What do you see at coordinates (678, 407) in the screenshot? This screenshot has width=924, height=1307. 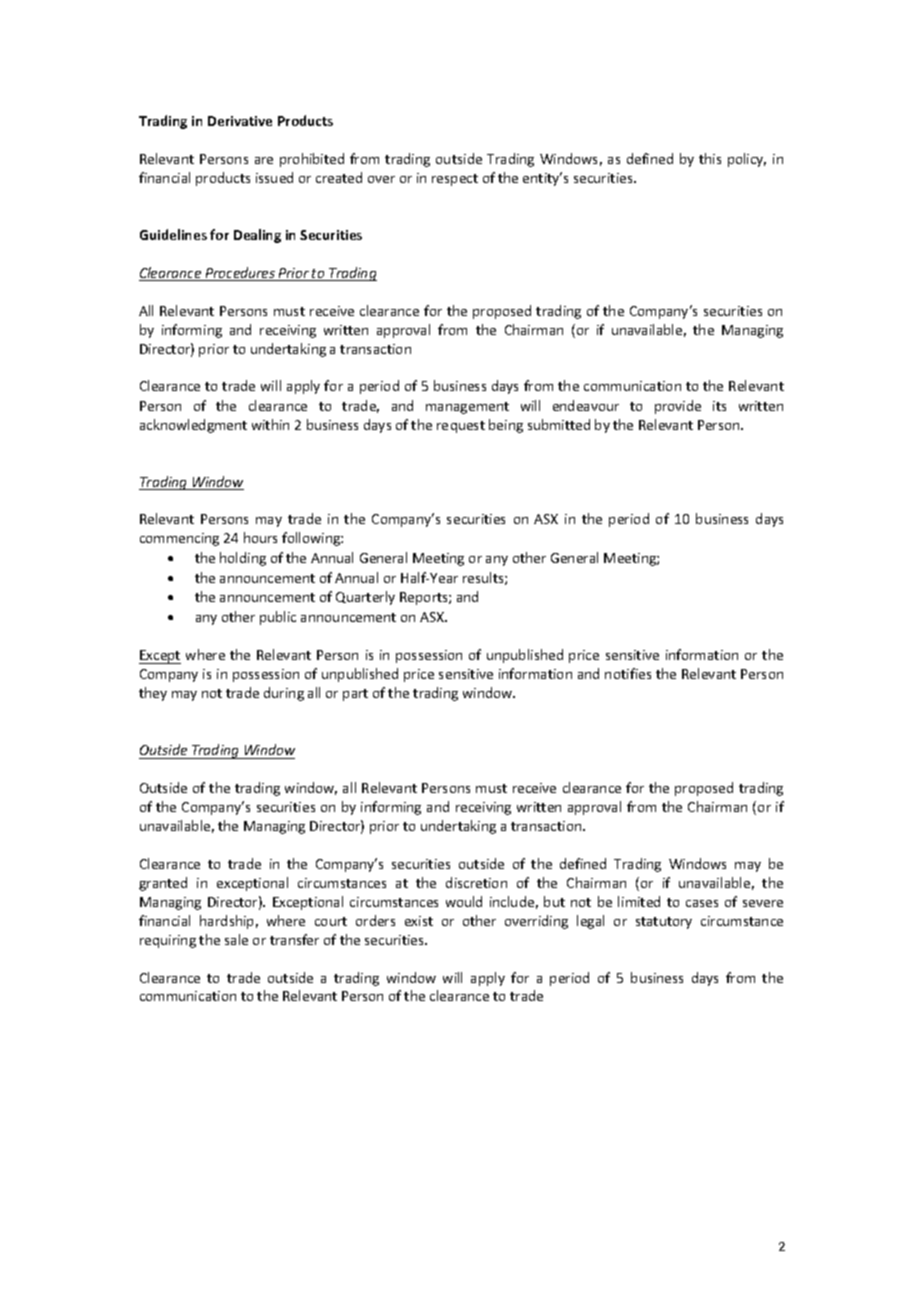 I see `provide` at bounding box center [678, 407].
